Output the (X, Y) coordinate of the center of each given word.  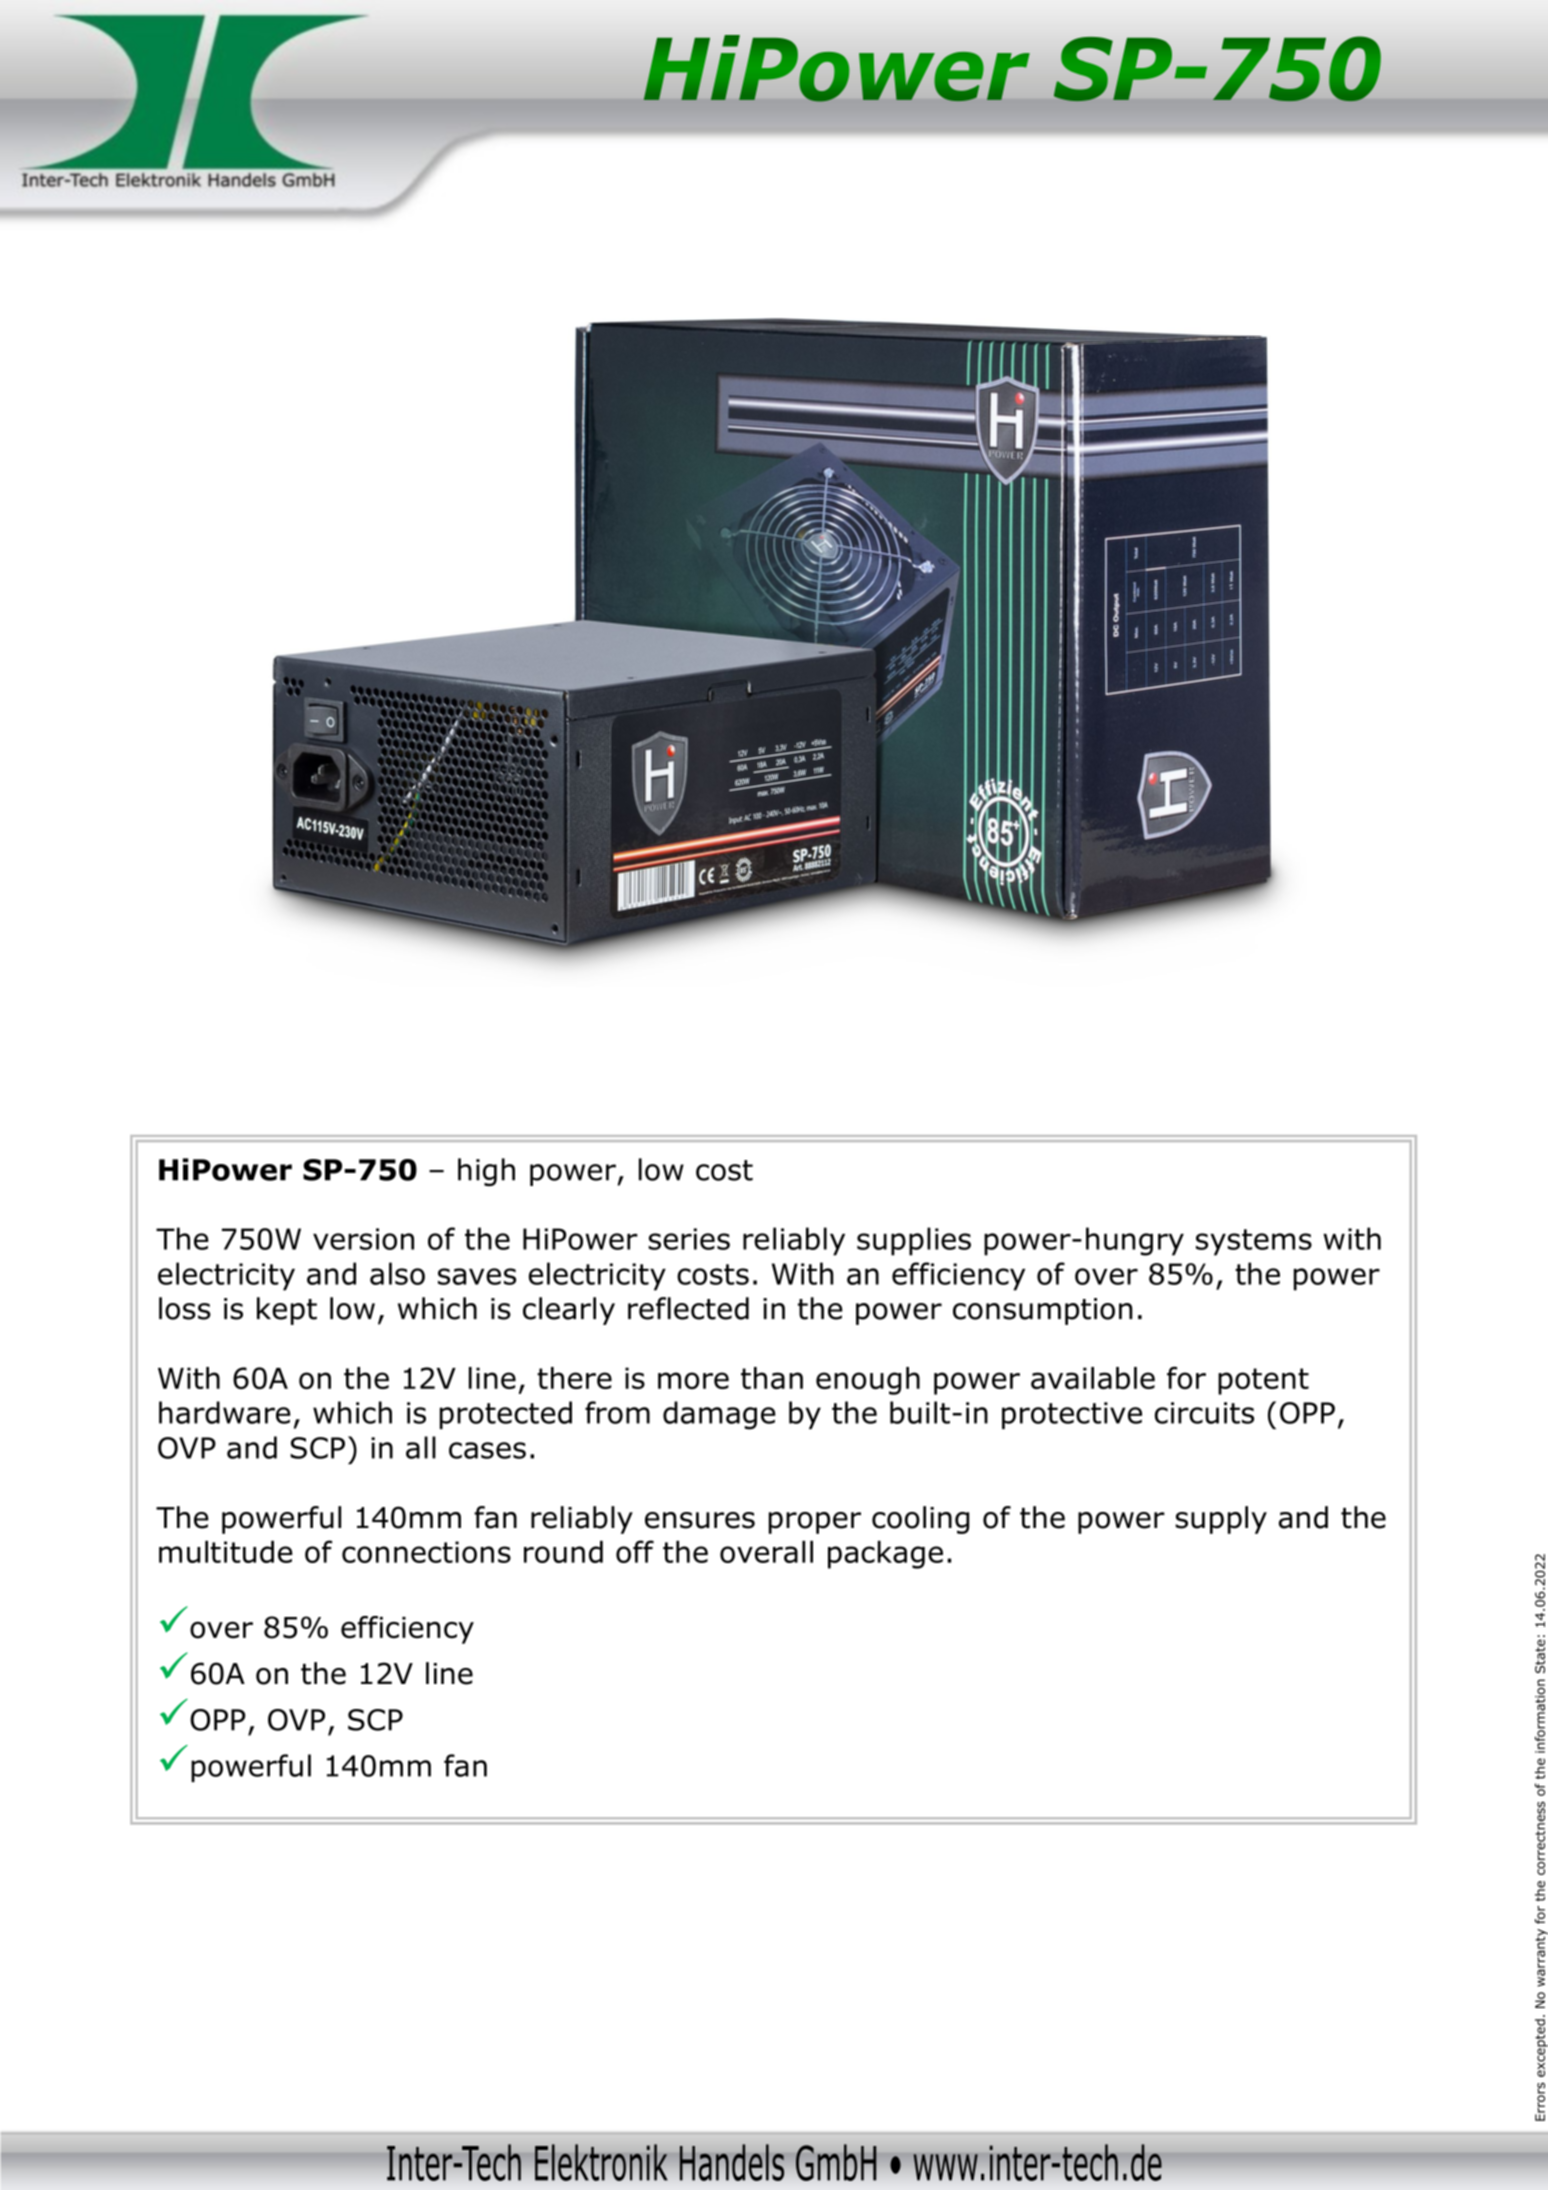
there (574, 1378)
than (772, 1378)
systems (1254, 1242)
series (689, 1239)
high (486, 1172)
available (1093, 1378)
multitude (226, 1551)
